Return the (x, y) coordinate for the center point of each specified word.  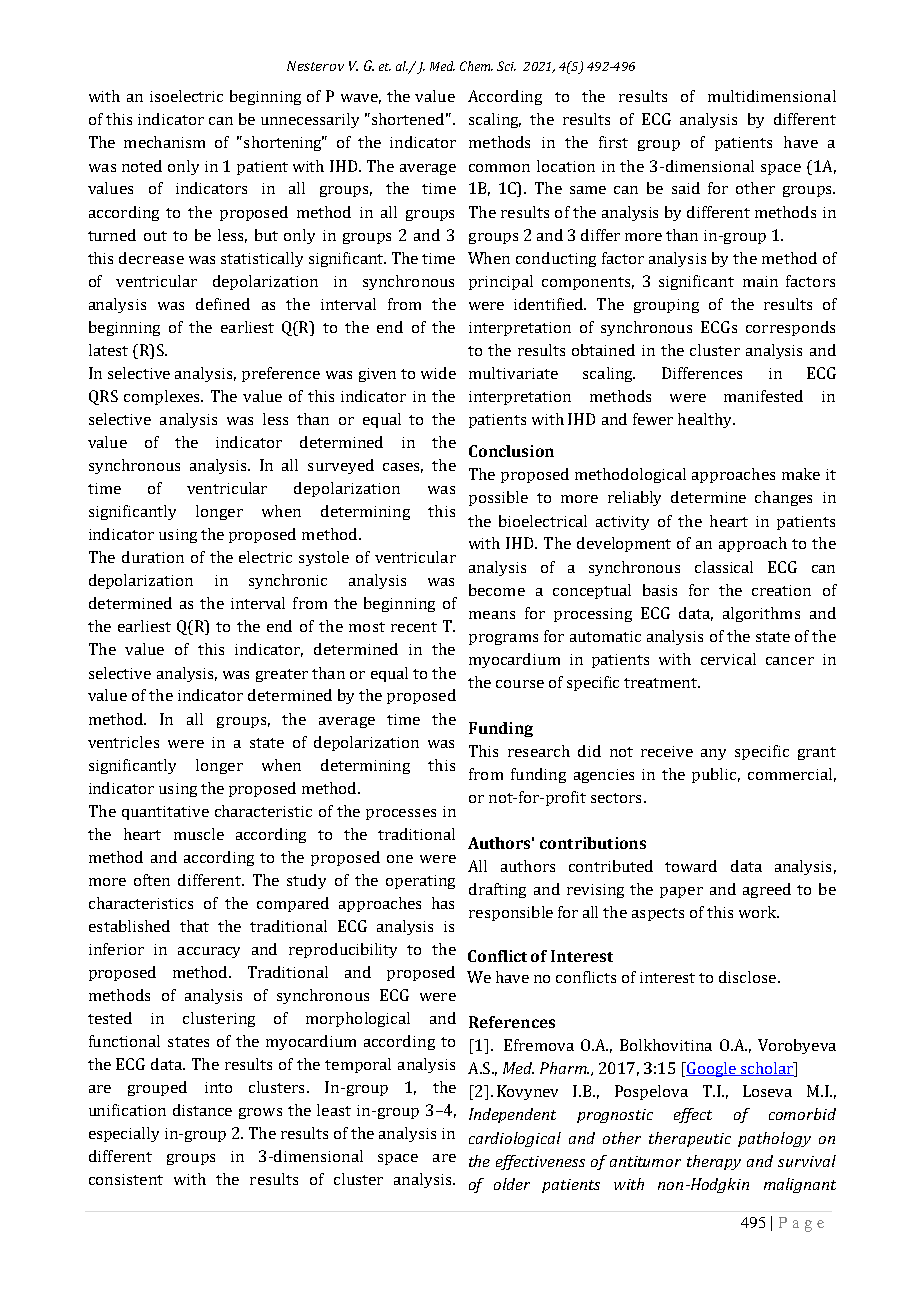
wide (438, 373)
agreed (767, 890)
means (492, 615)
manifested (763, 396)
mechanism (164, 142)
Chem (476, 66)
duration (153, 557)
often (152, 880)
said (686, 188)
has (443, 903)
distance (202, 1110)
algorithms (761, 614)
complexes (163, 397)
